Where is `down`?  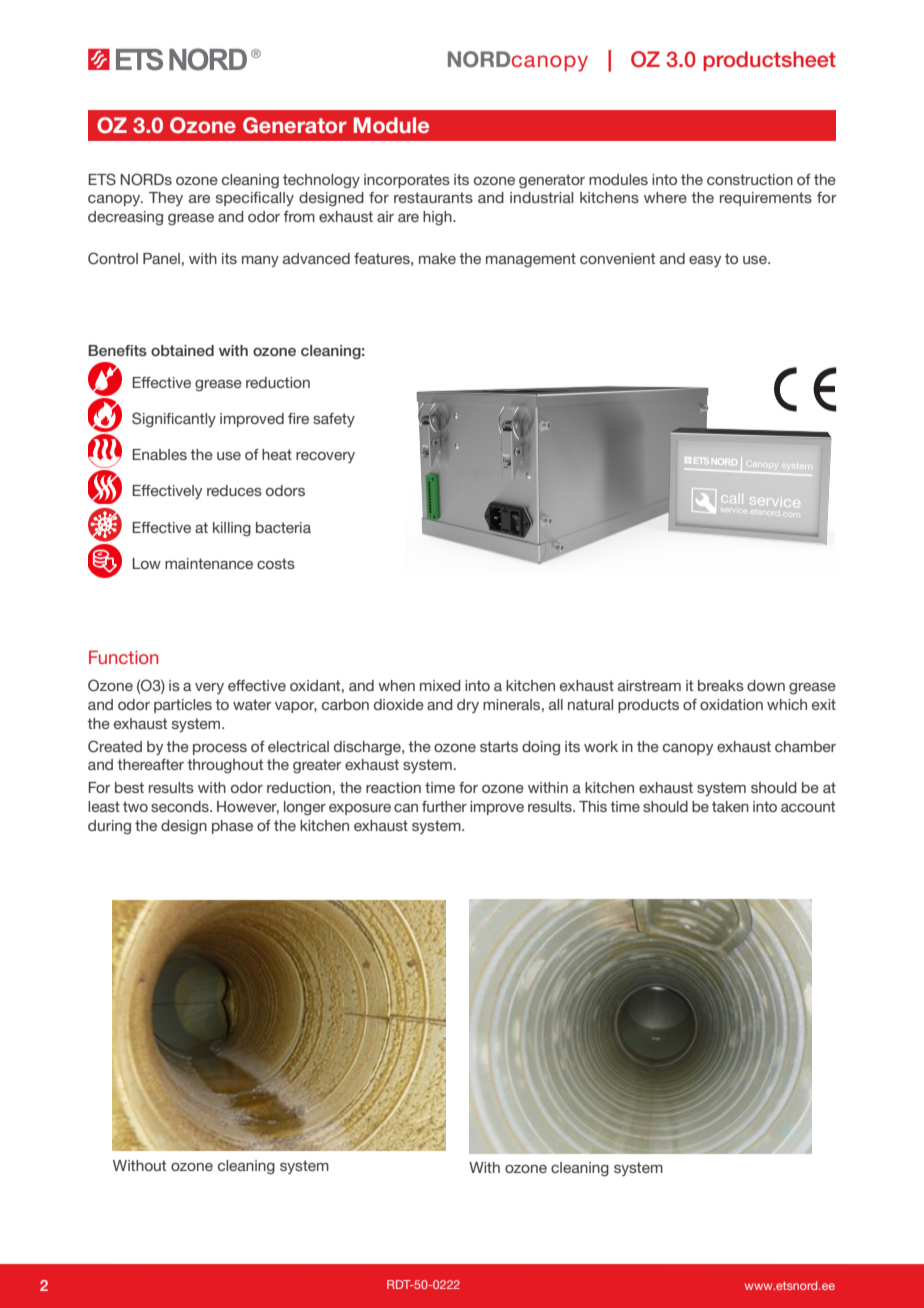 down is located at coordinates (766, 685).
